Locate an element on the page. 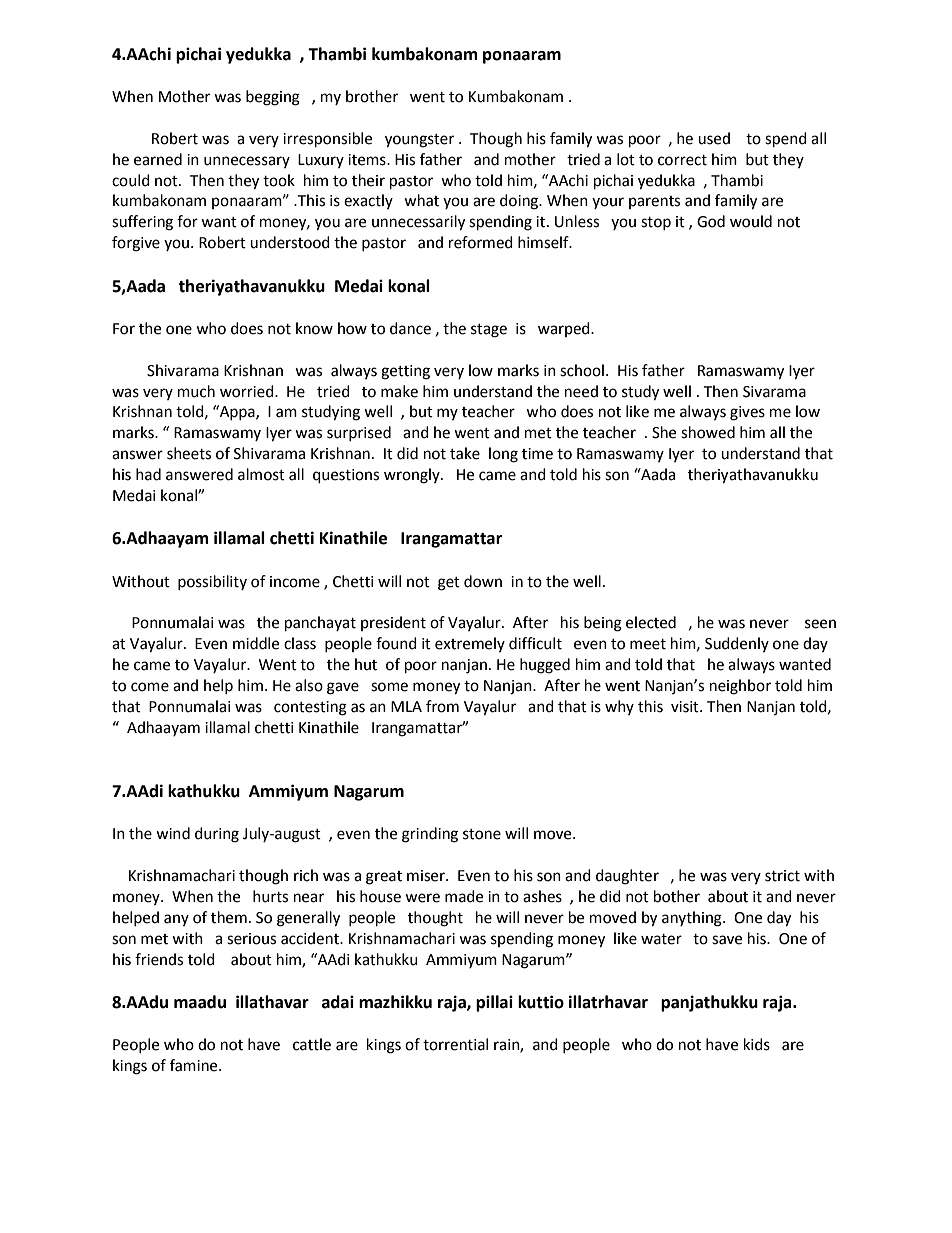 The height and width of the image is (1233, 952). torrential is located at coordinates (455, 1044).
